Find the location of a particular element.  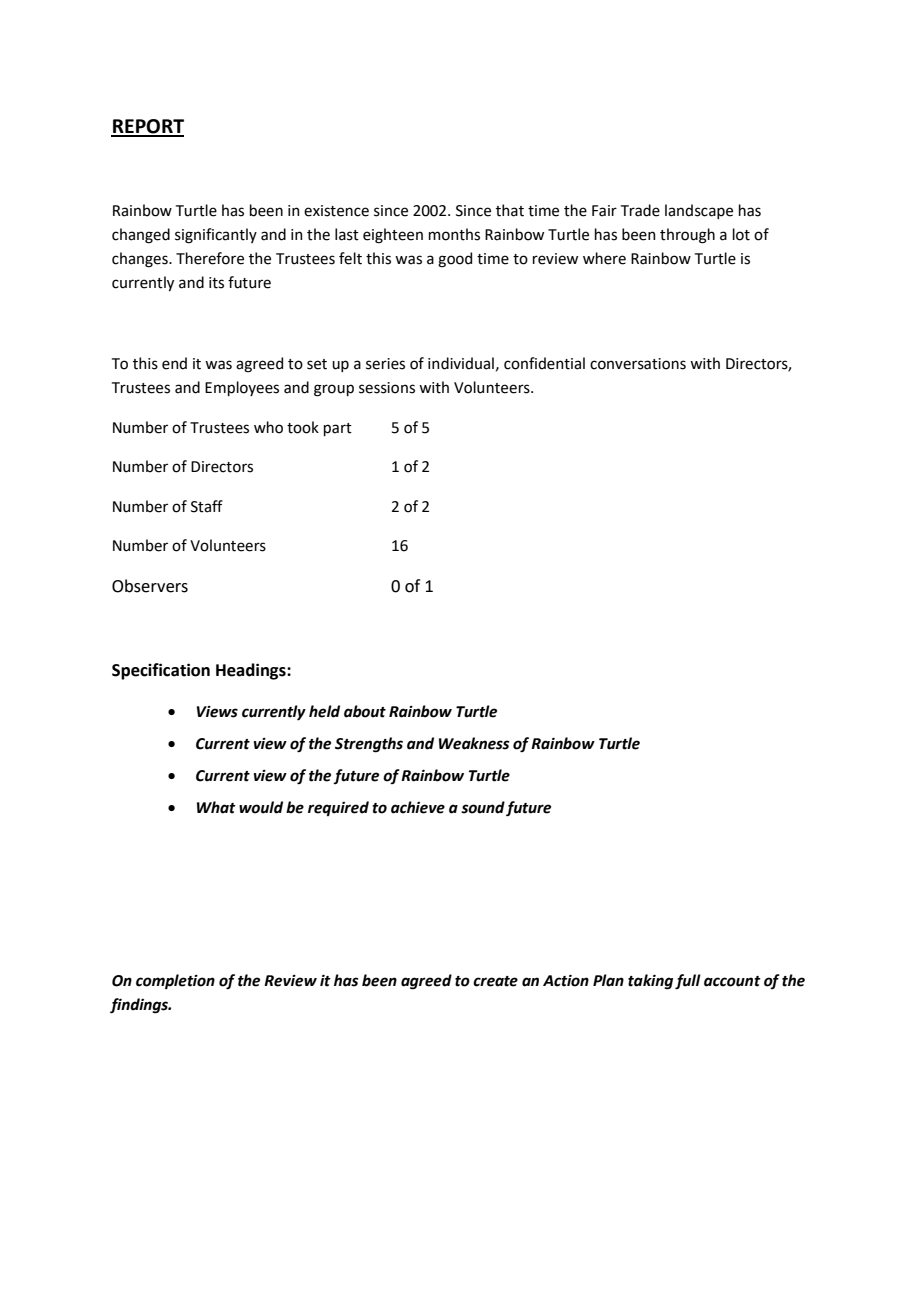

Headings is located at coordinates (252, 671).
